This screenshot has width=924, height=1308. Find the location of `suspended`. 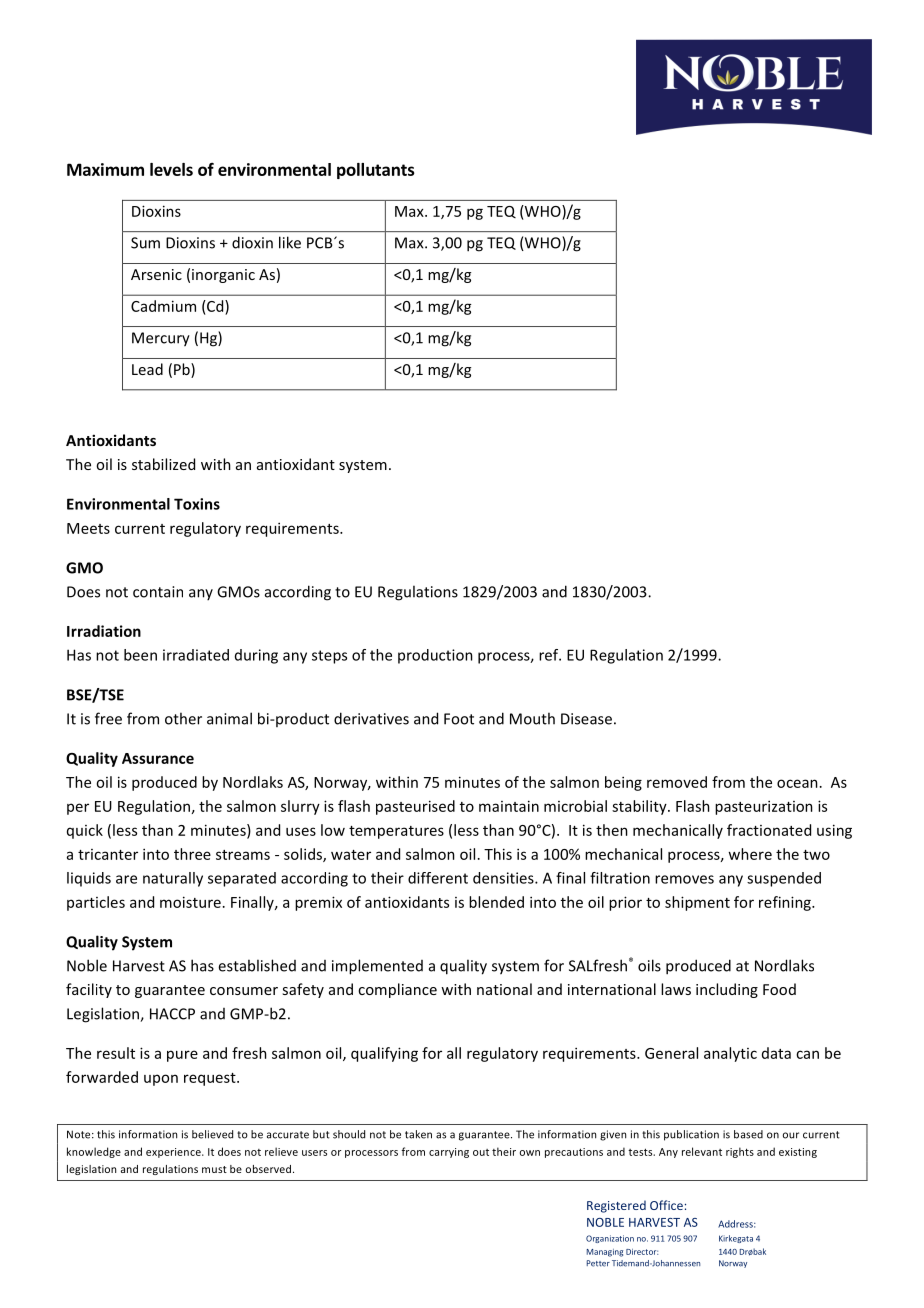

suspended is located at coordinates (784, 879).
